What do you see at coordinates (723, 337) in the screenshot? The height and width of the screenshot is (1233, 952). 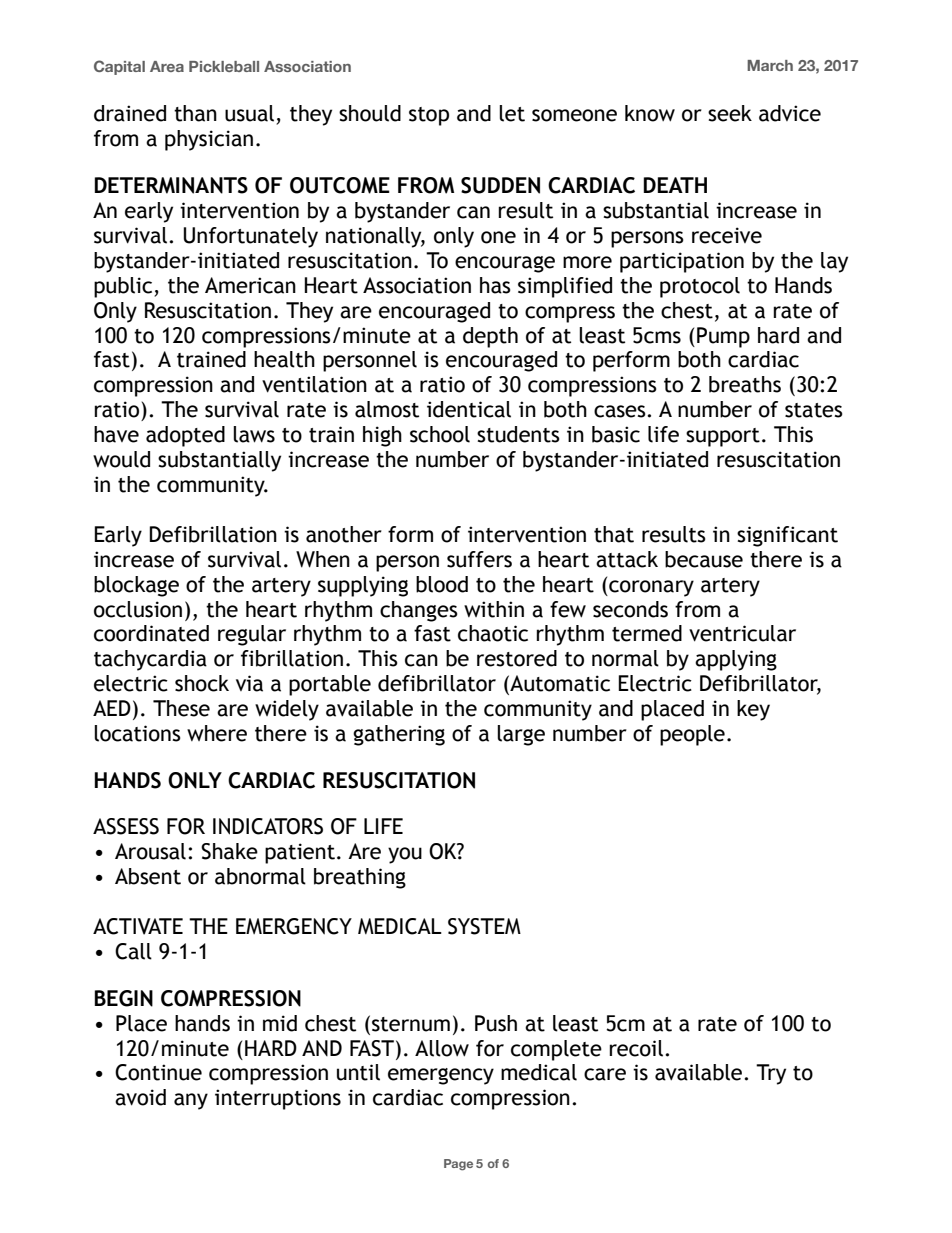 I see `Pump` at bounding box center [723, 337].
